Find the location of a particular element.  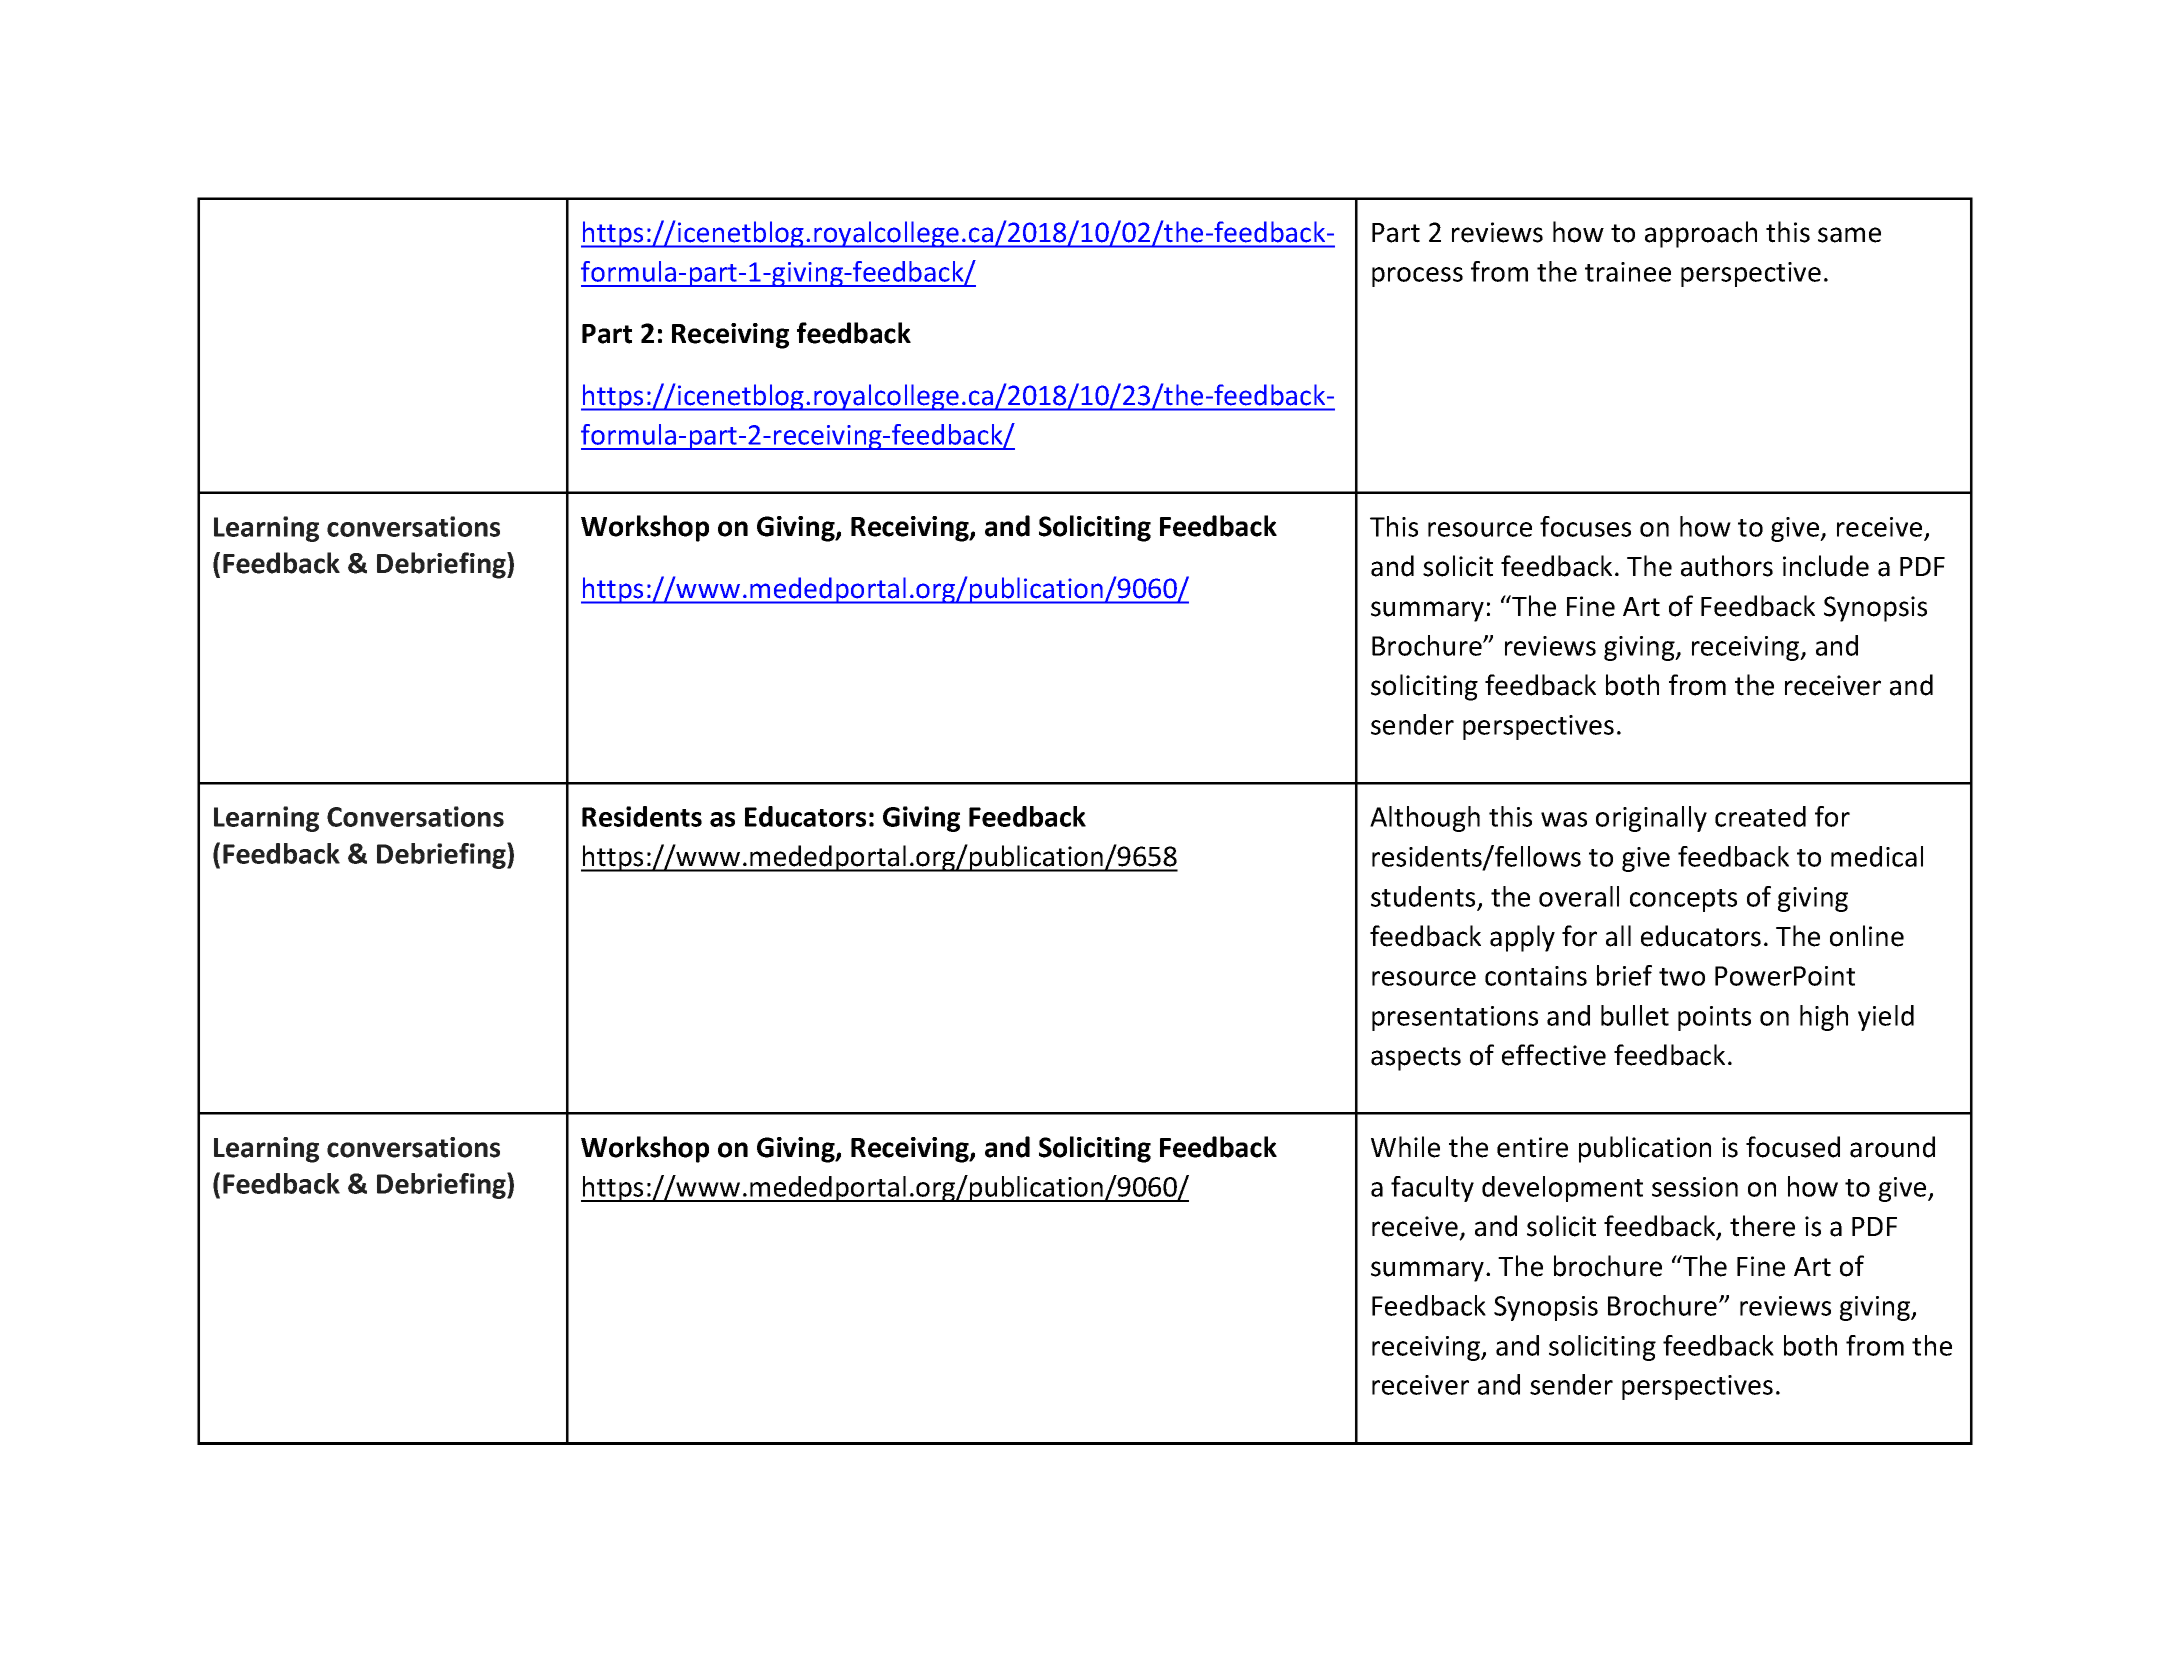

same is located at coordinates (1849, 235).
